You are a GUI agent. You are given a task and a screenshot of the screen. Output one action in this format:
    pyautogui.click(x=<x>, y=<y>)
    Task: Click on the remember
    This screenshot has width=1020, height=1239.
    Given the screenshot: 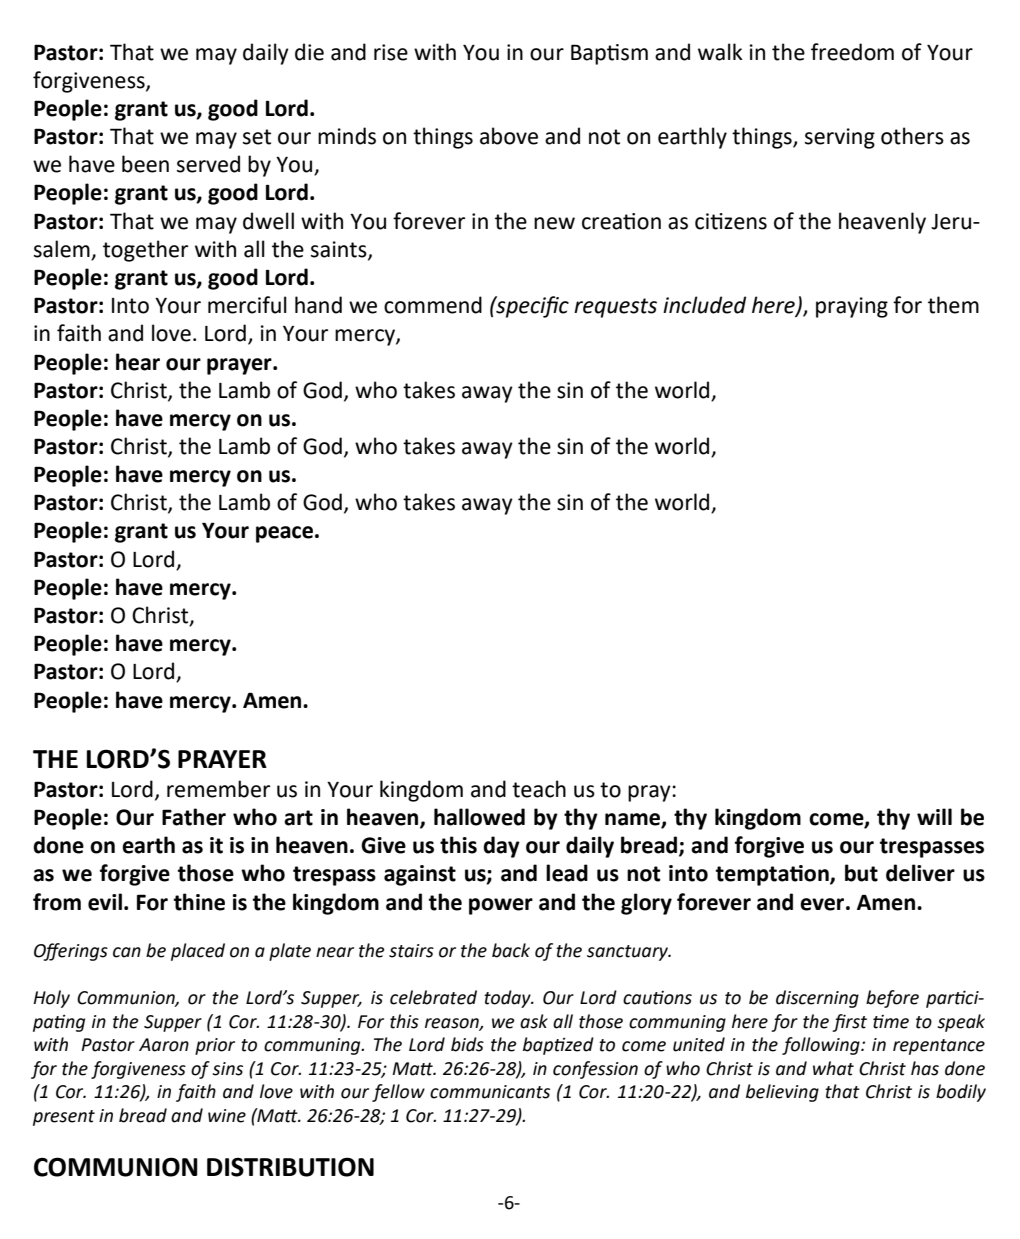 What is the action you would take?
    pyautogui.click(x=218, y=789)
